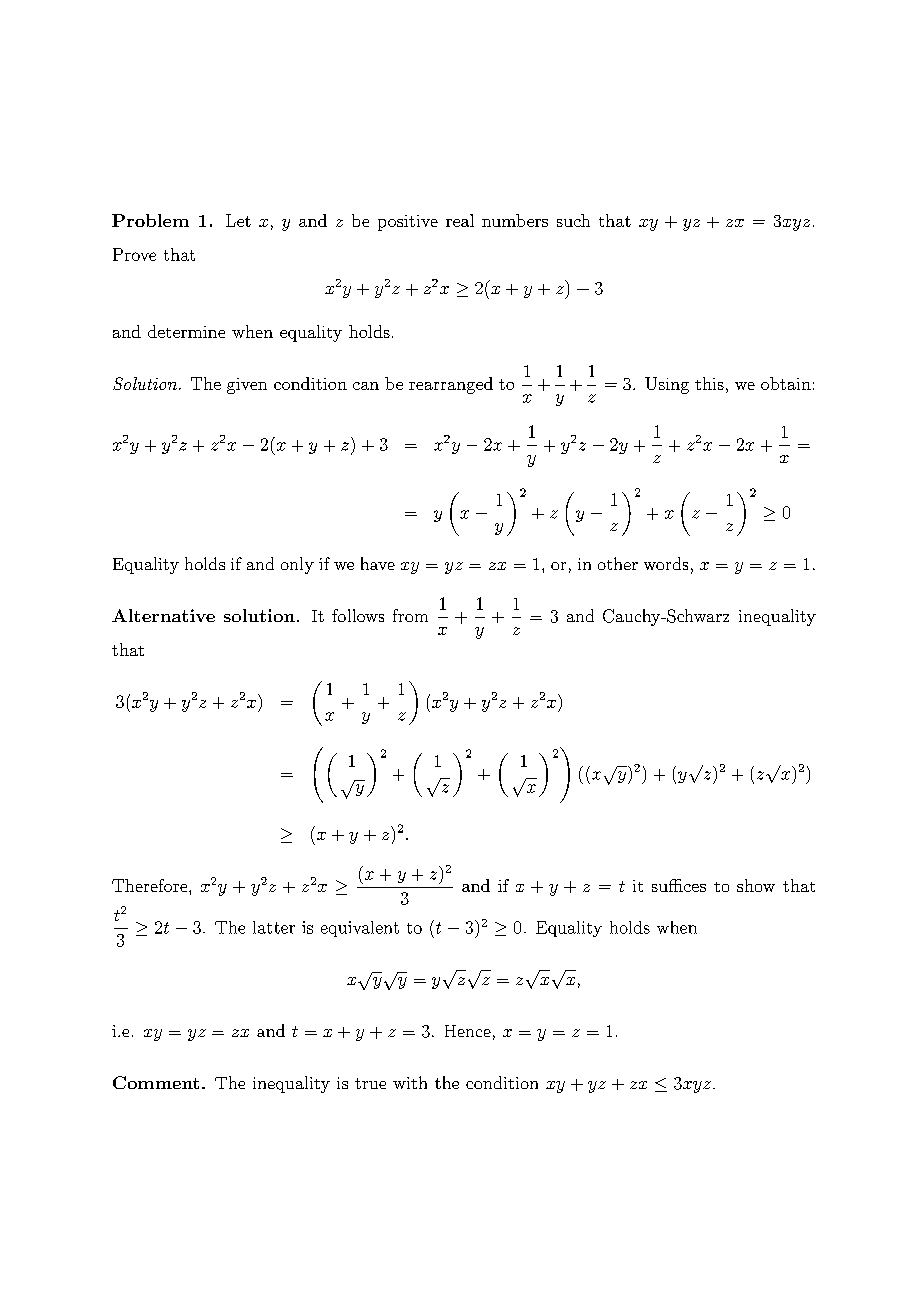  I want to click on such, so click(573, 220).
